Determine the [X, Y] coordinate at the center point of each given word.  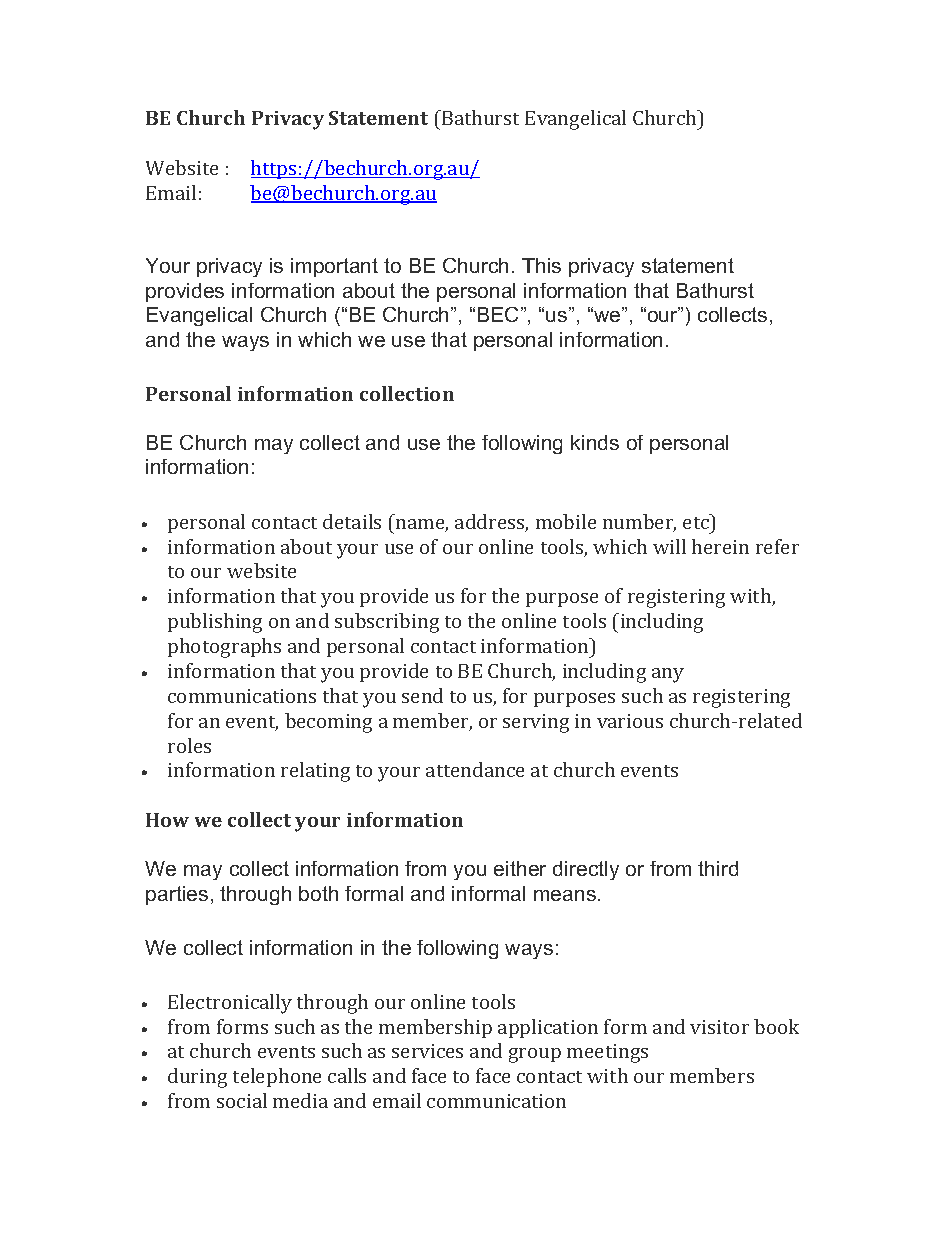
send [422, 695]
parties [177, 895]
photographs [224, 648]
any [668, 675]
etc [697, 521]
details [352, 521]
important [334, 267]
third [718, 868]
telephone [277, 1077]
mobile [566, 521]
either [520, 868]
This [541, 265]
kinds [595, 442]
